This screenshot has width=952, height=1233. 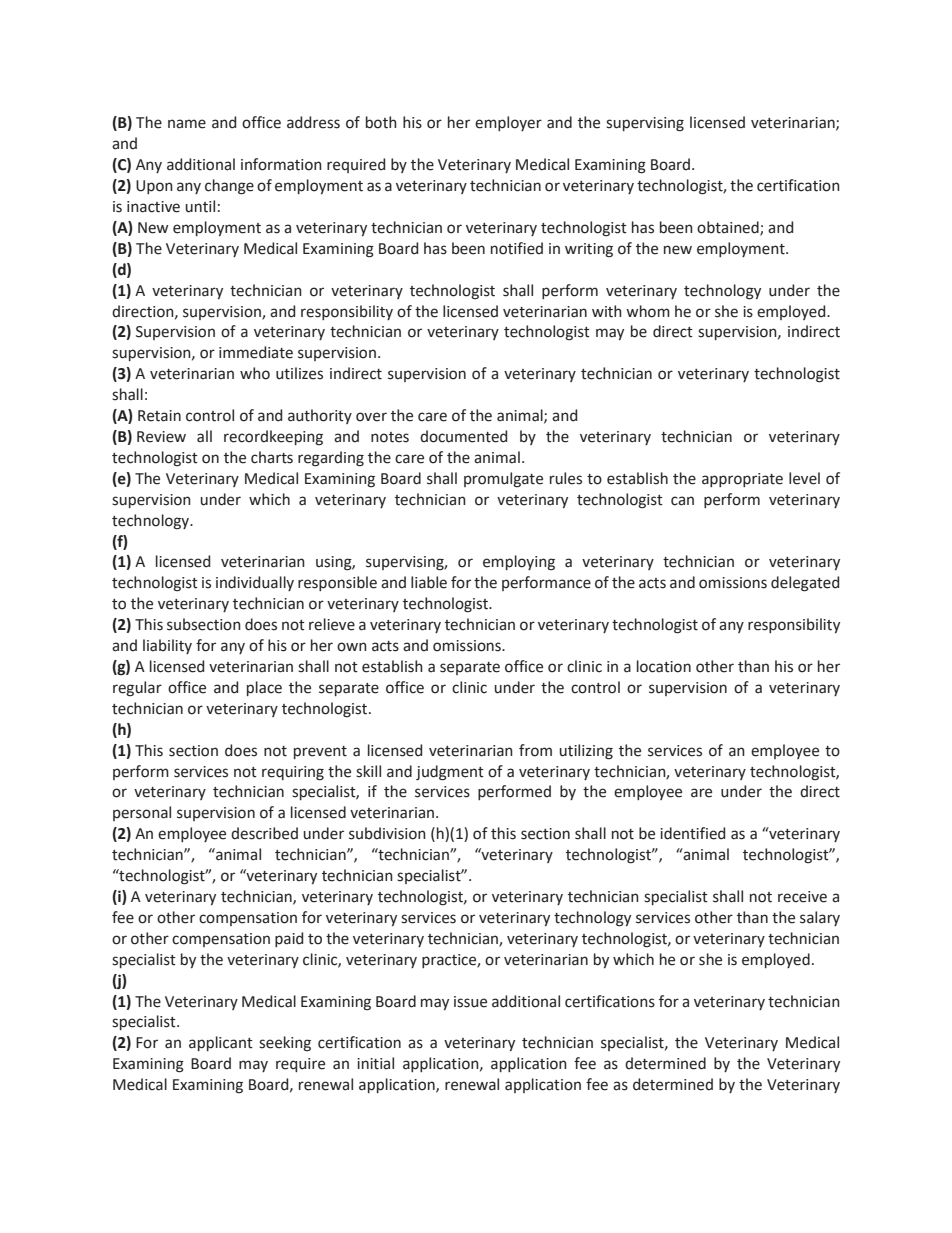 I want to click on immediate, so click(x=256, y=352).
